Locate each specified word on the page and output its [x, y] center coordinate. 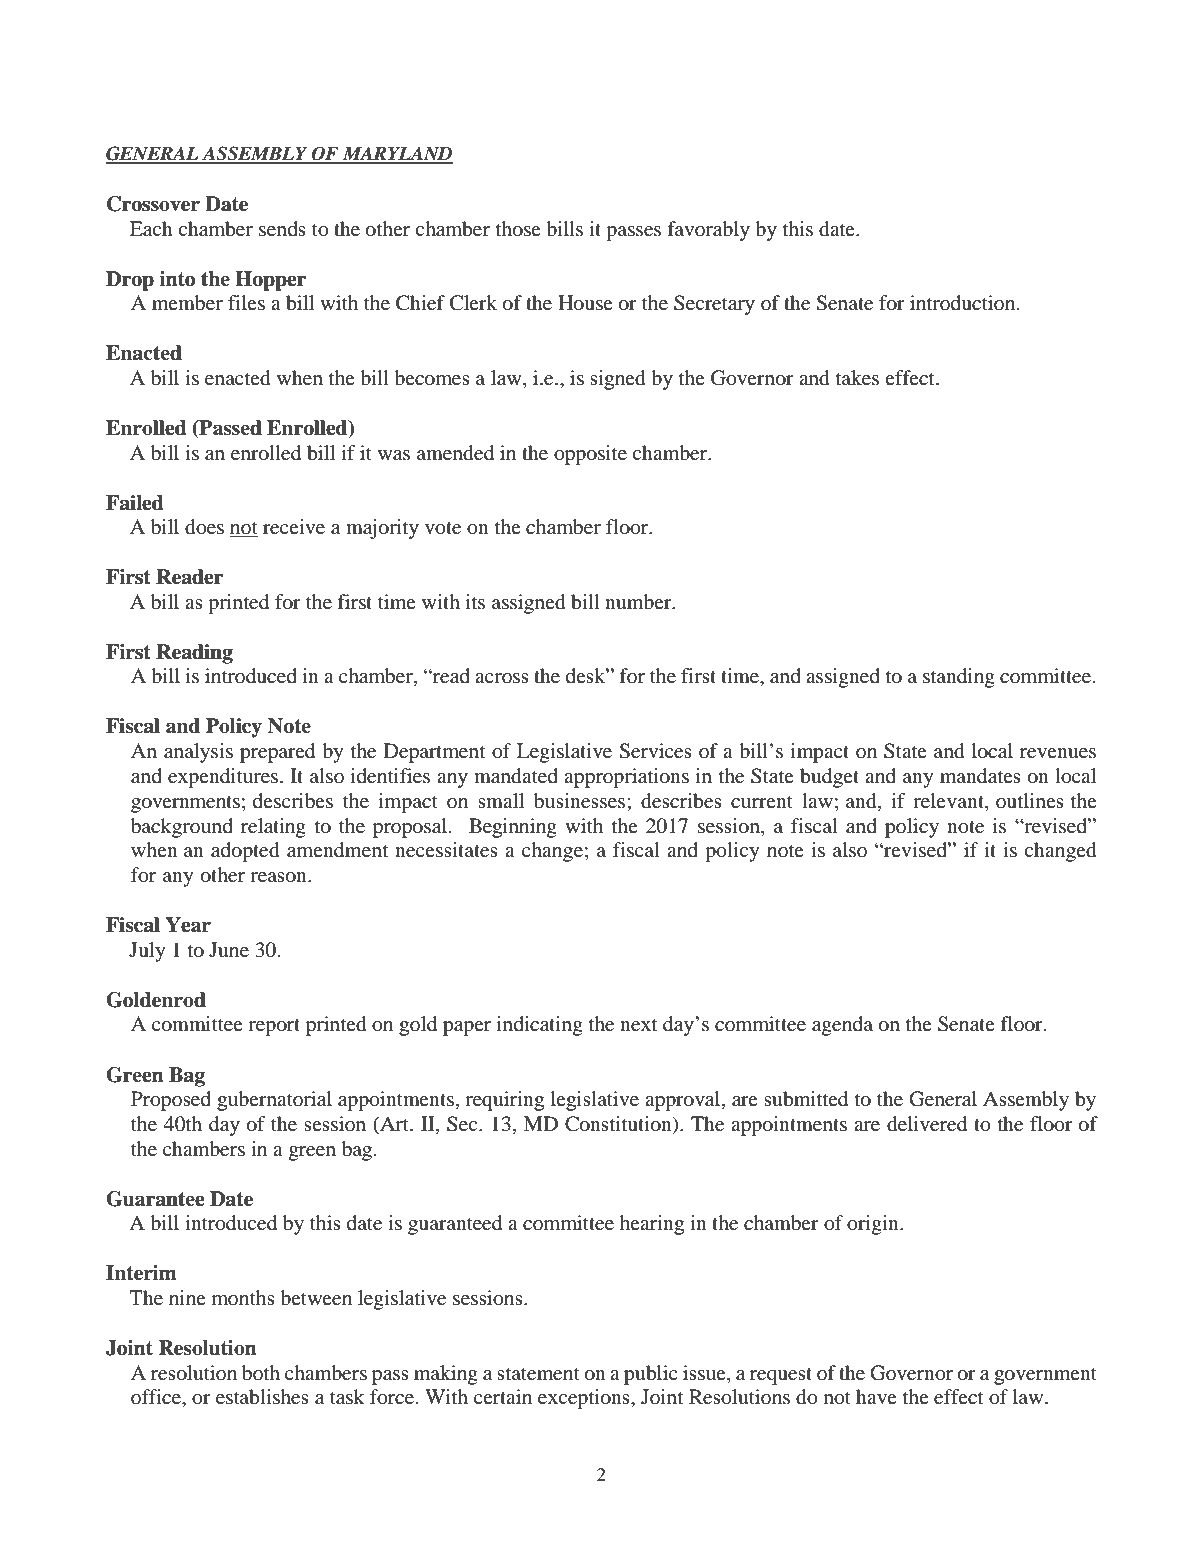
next [638, 1025]
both [261, 1373]
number [639, 602]
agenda [842, 1026]
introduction [964, 303]
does [204, 527]
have [876, 1396]
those [518, 229]
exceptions [585, 1399]
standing [959, 678]
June [229, 950]
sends [282, 229]
